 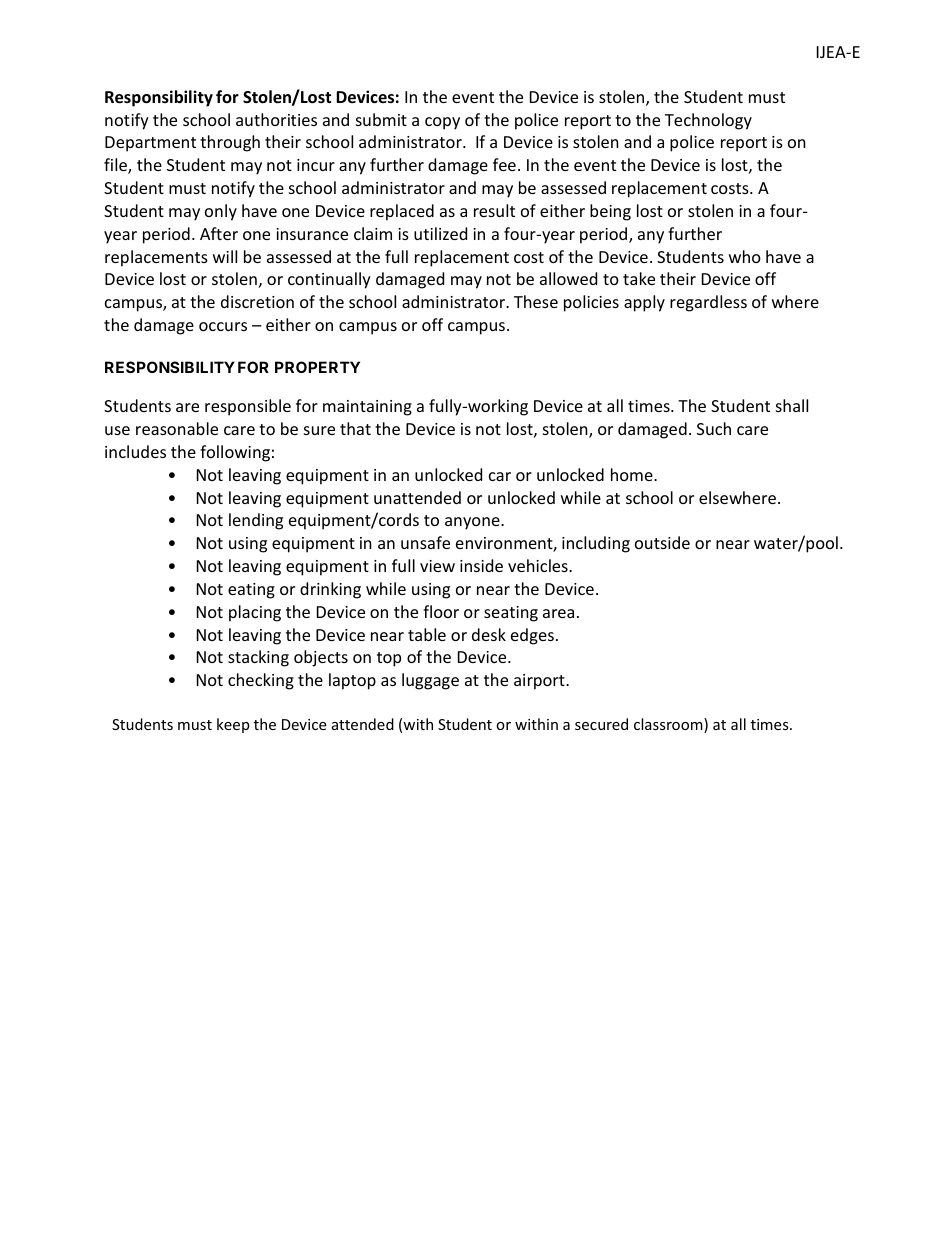 What do you see at coordinates (708, 303) in the image?
I see `regardless` at bounding box center [708, 303].
